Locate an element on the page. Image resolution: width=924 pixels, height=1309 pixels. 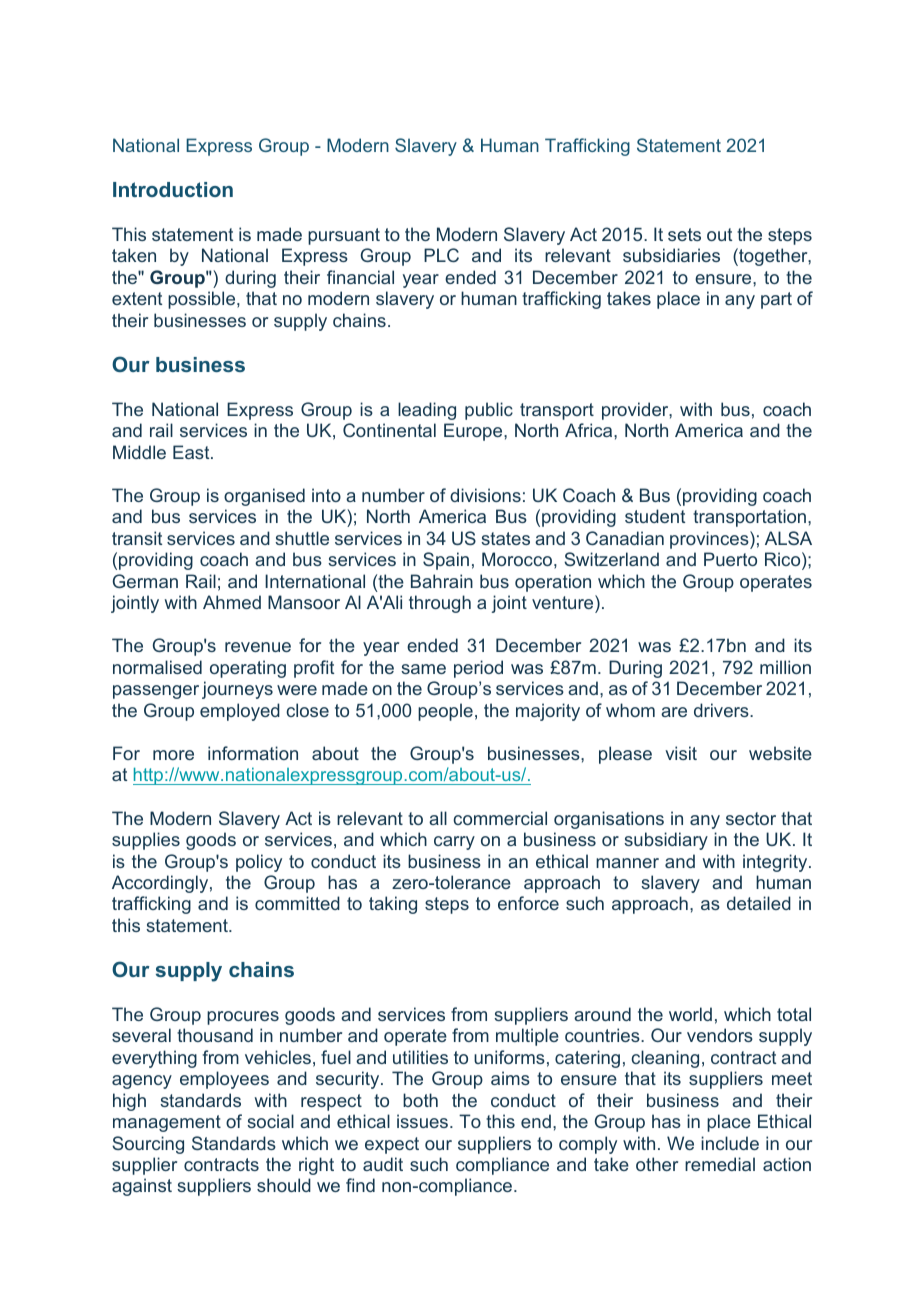
sets is located at coordinates (684, 234).
